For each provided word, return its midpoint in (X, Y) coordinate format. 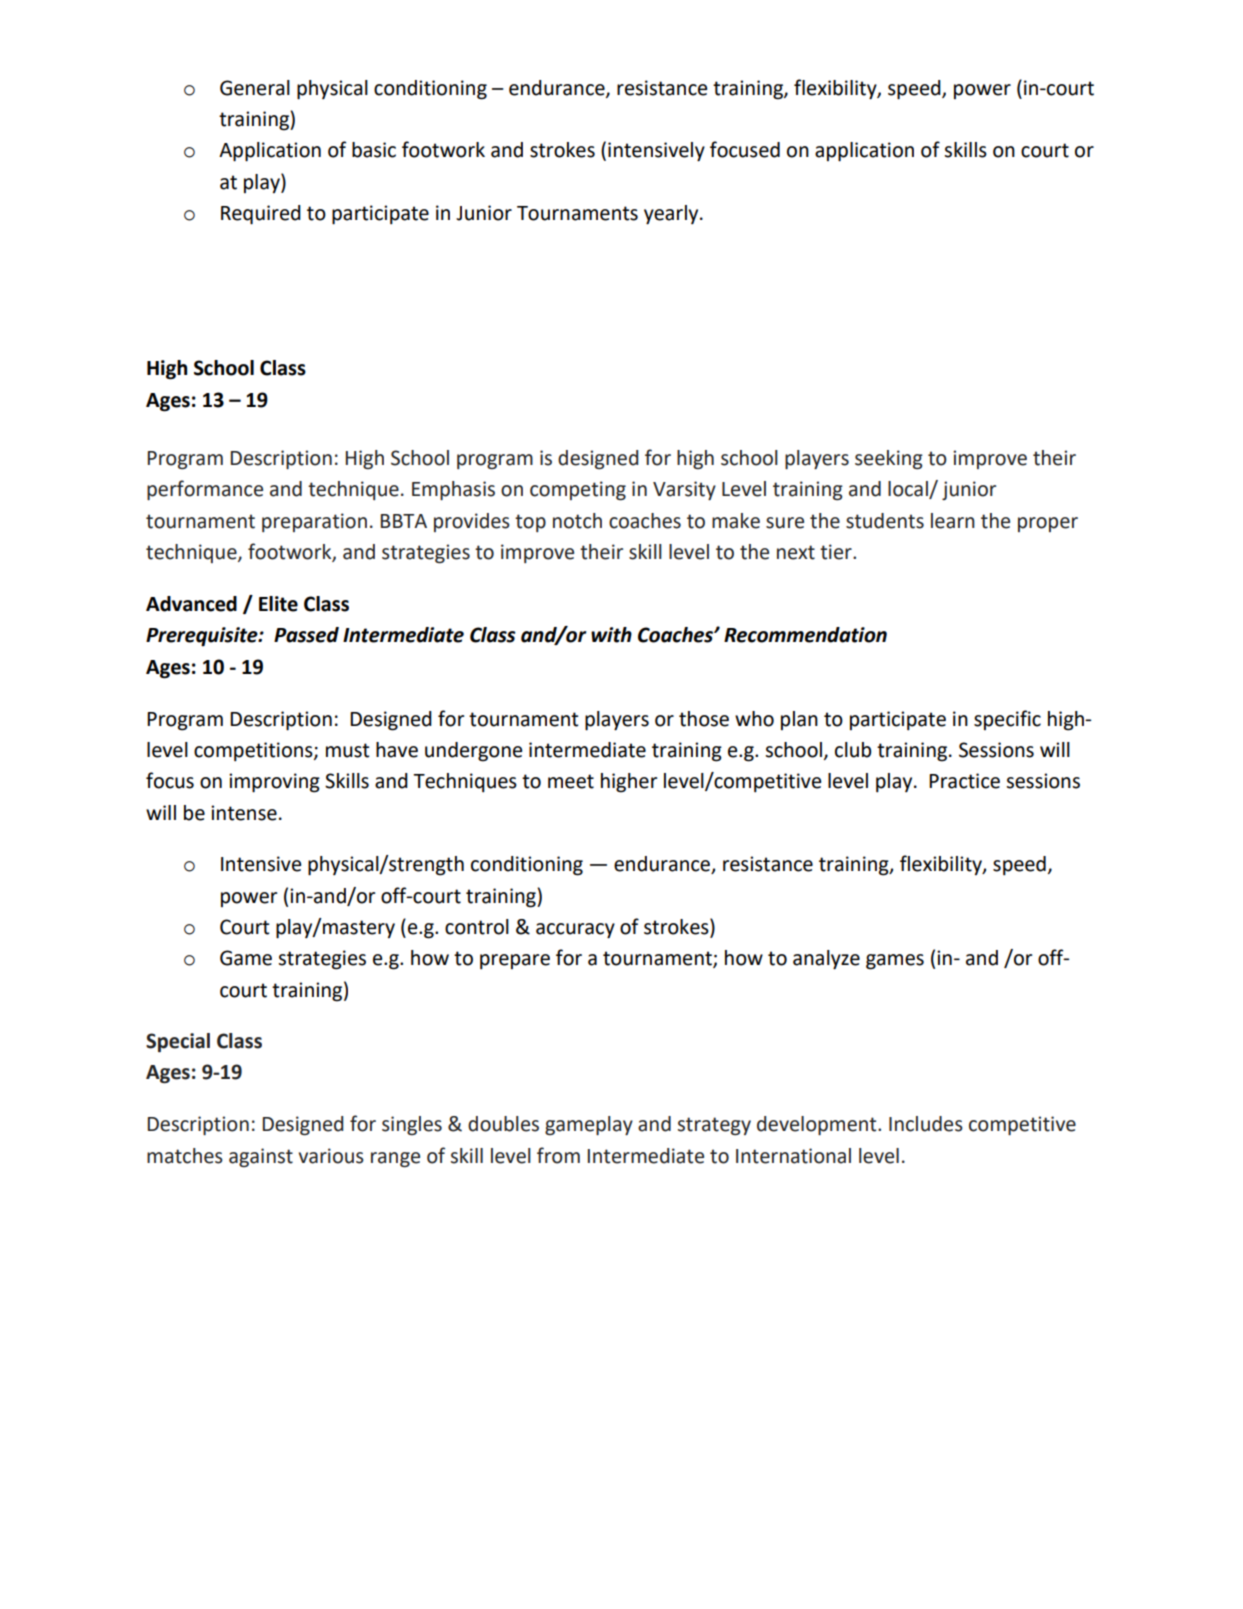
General (255, 88)
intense (244, 813)
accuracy (575, 931)
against (261, 1157)
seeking (889, 460)
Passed (306, 635)
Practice (964, 781)
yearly (672, 215)
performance (205, 490)
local (909, 490)
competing (578, 491)
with (611, 635)
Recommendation (805, 635)
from (558, 1155)
